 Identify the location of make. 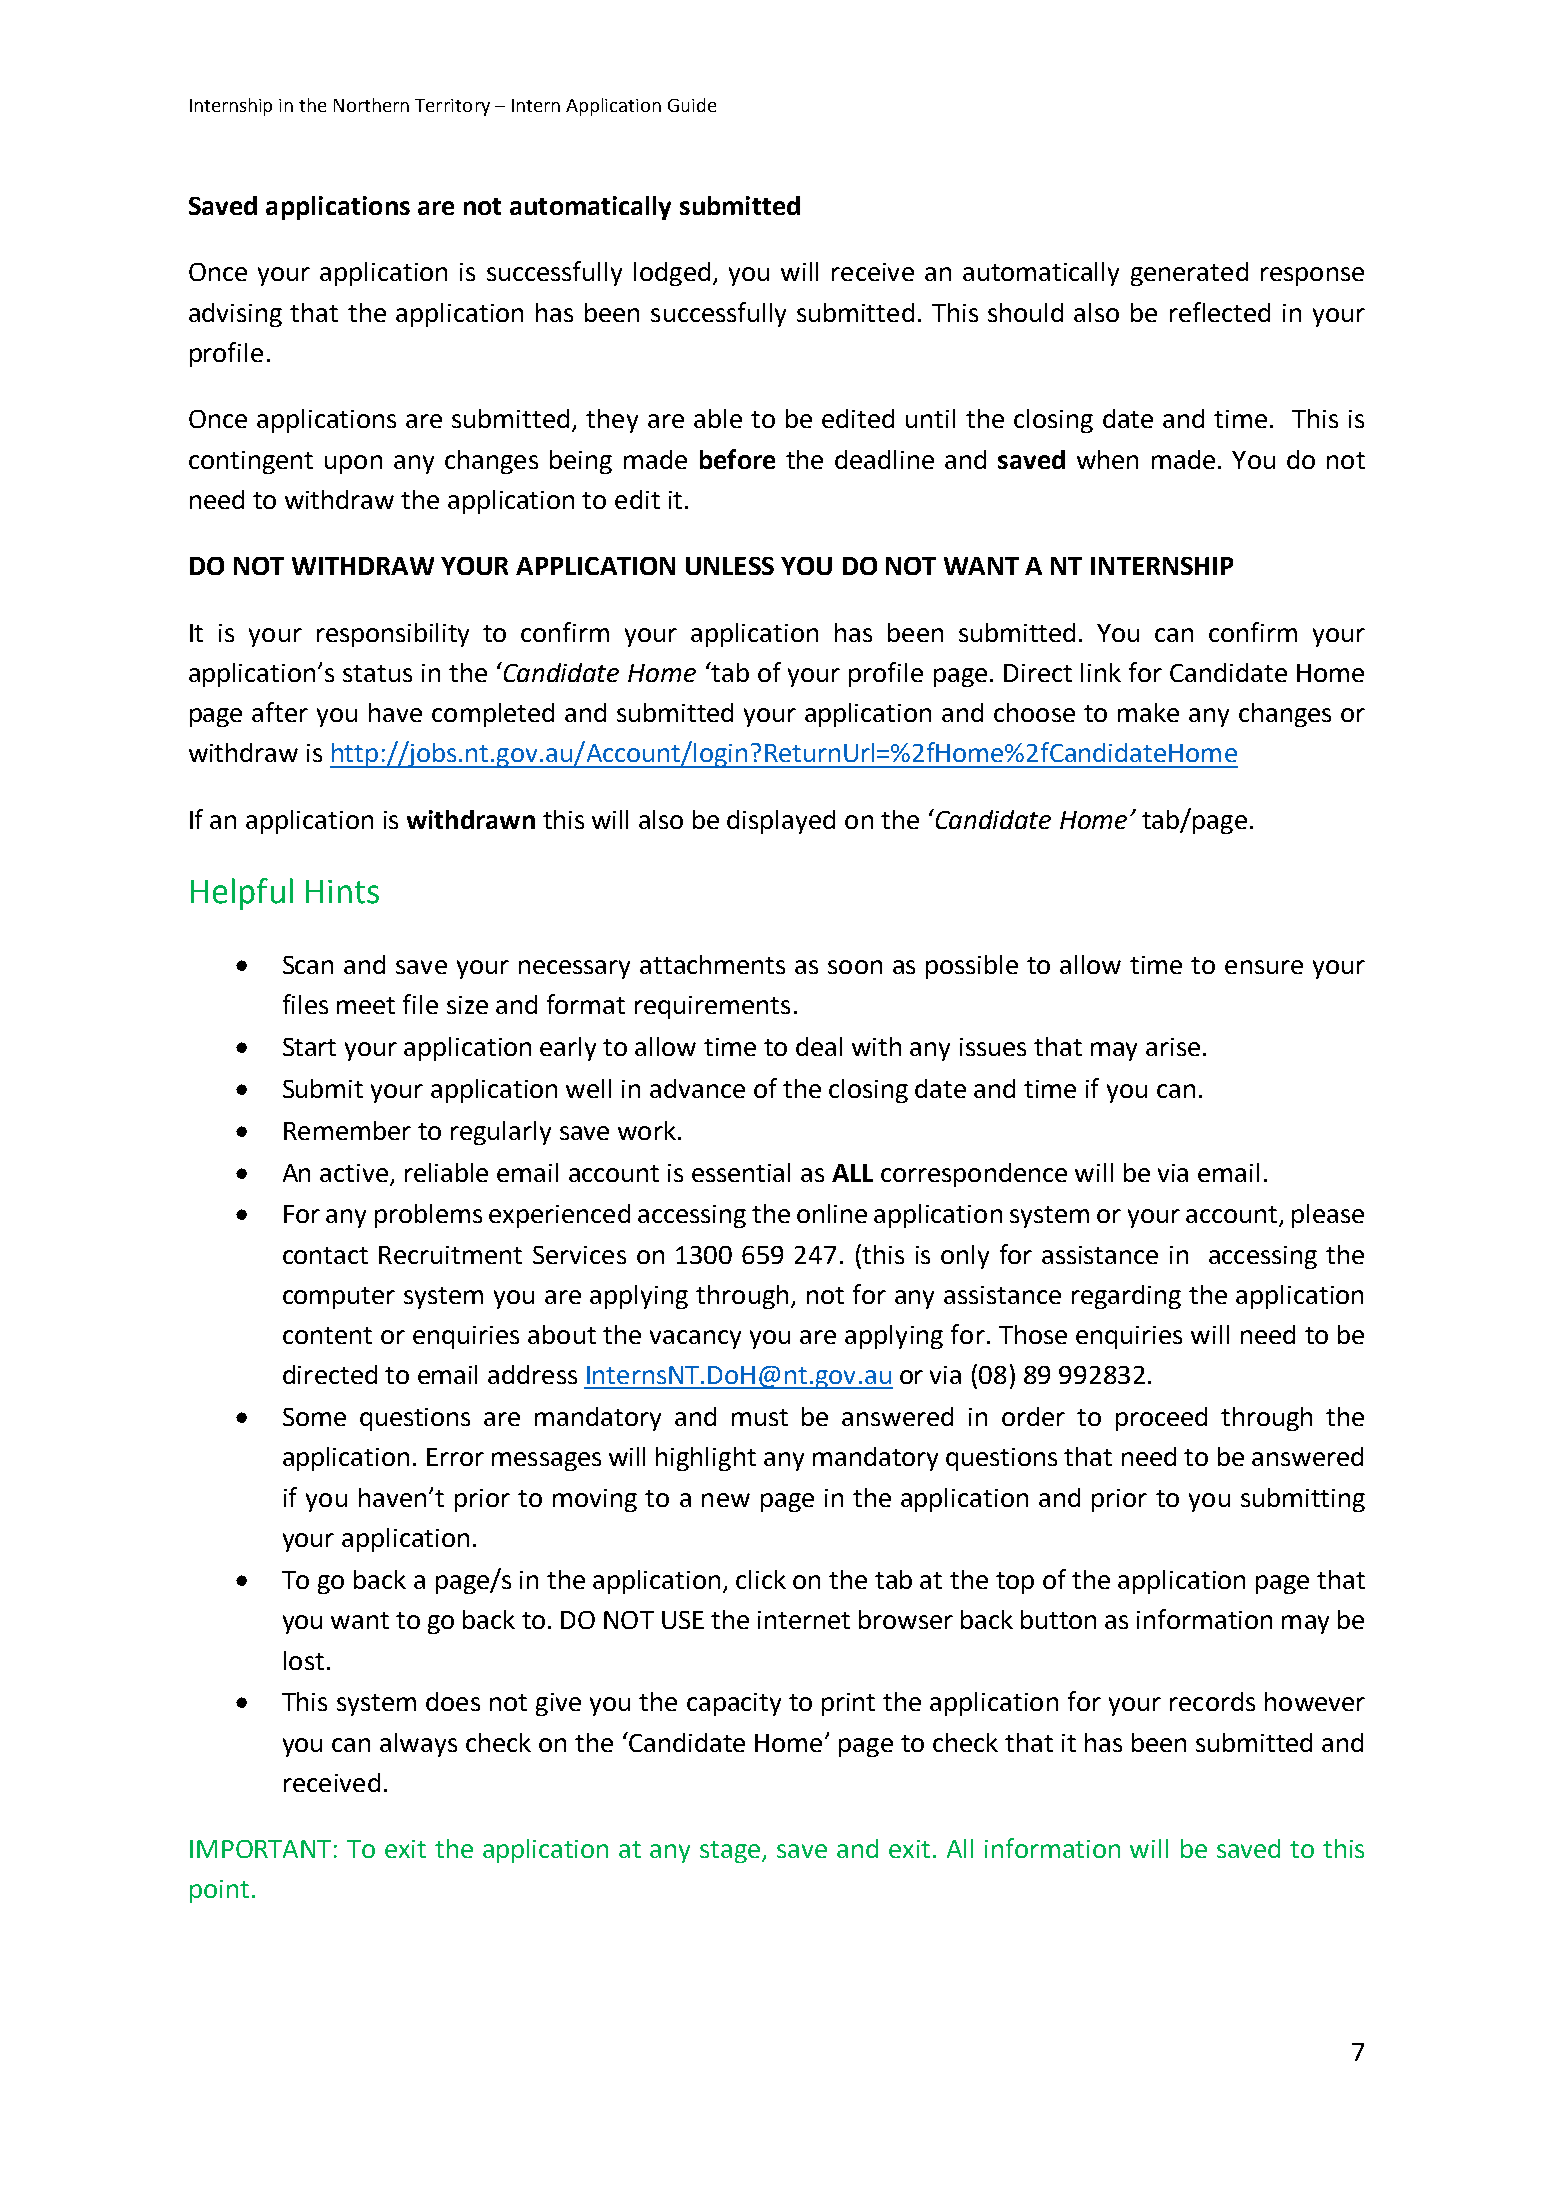
(1148, 712).
